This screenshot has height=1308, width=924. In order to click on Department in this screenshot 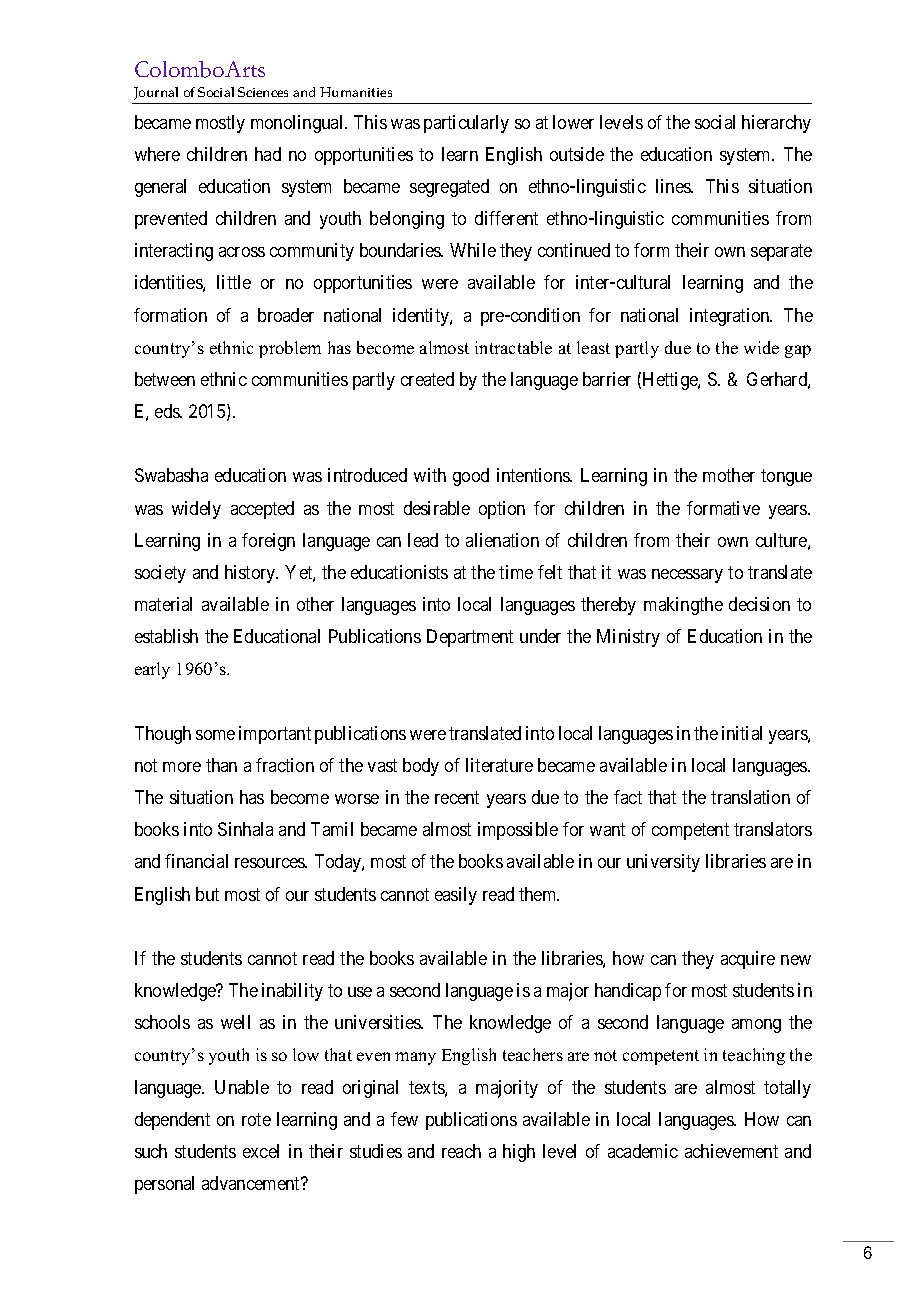, I will do `click(470, 638)`.
